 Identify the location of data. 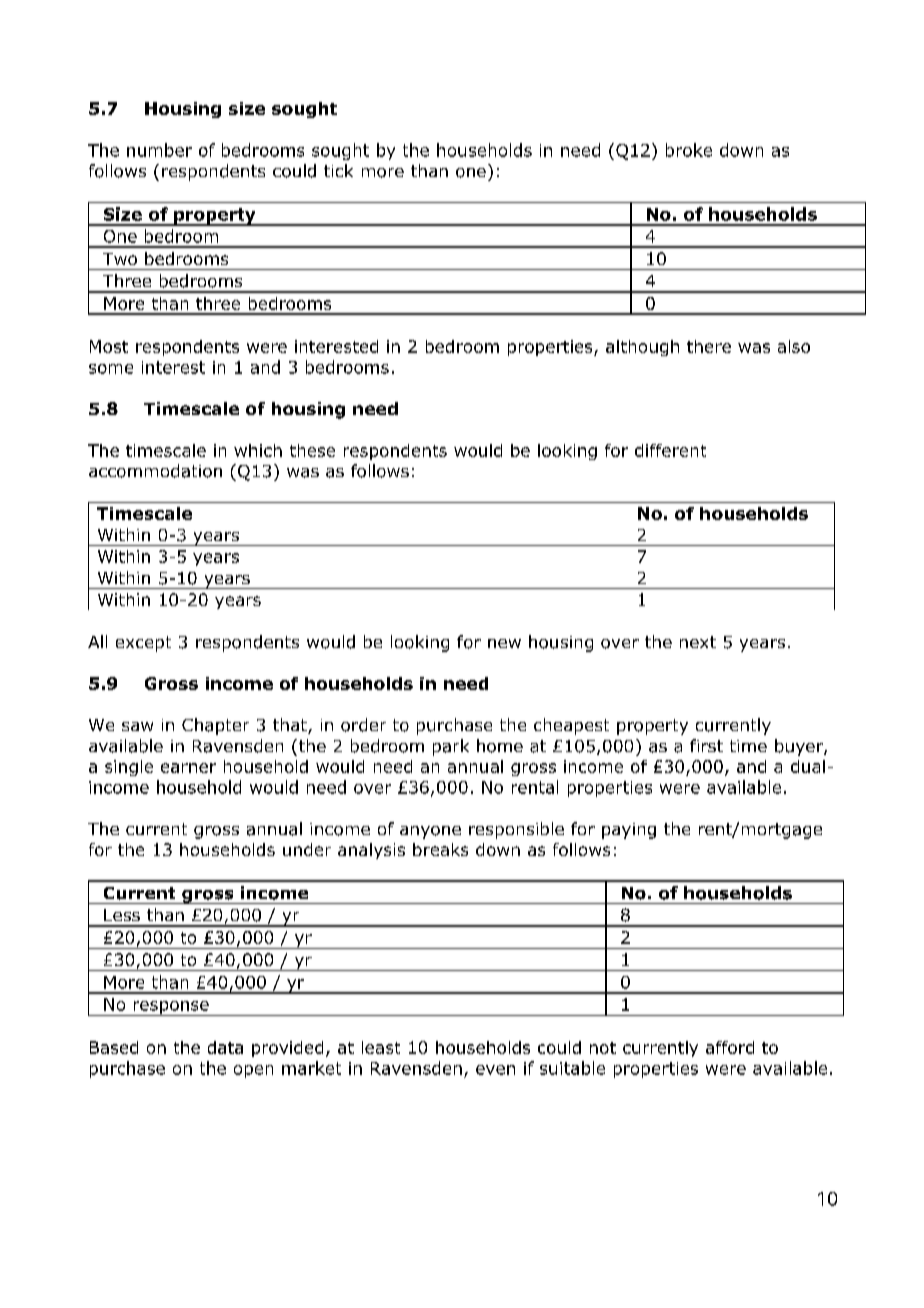
(225, 1047).
